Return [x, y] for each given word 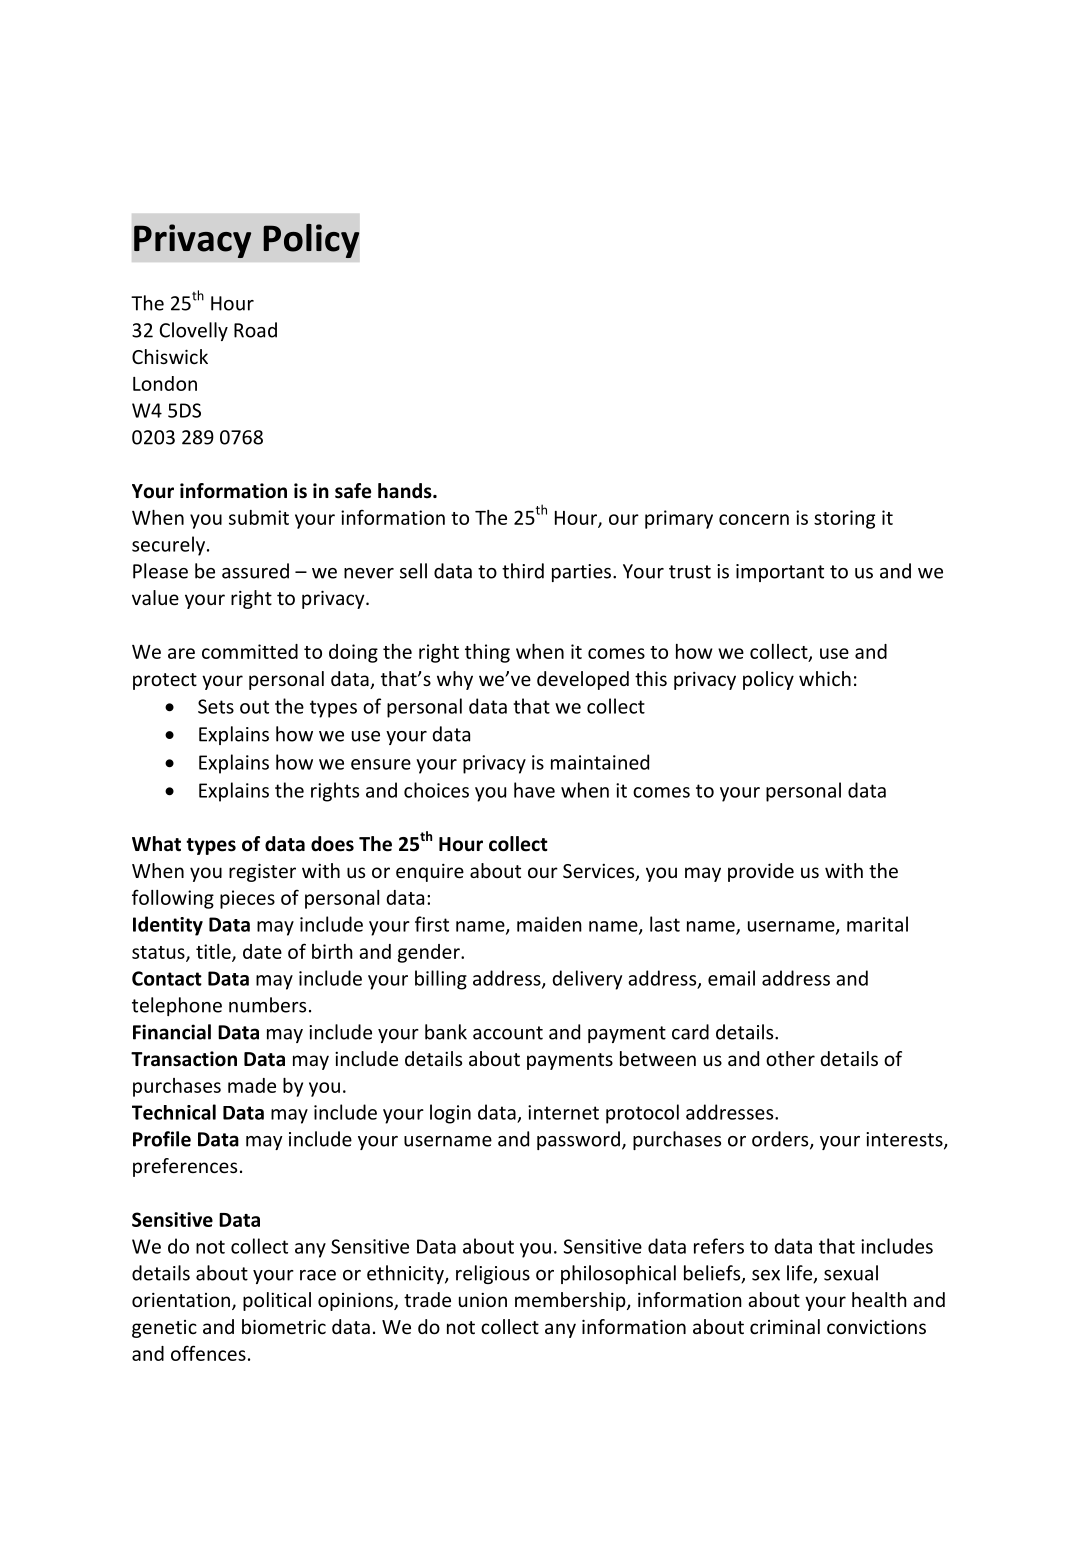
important [780, 573]
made [252, 1085]
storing [844, 519]
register [262, 872]
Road [255, 330]
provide [761, 872]
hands [406, 491]
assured [255, 571]
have [534, 790]
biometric [284, 1326]
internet [563, 1112]
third [523, 571]
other [790, 1058]
